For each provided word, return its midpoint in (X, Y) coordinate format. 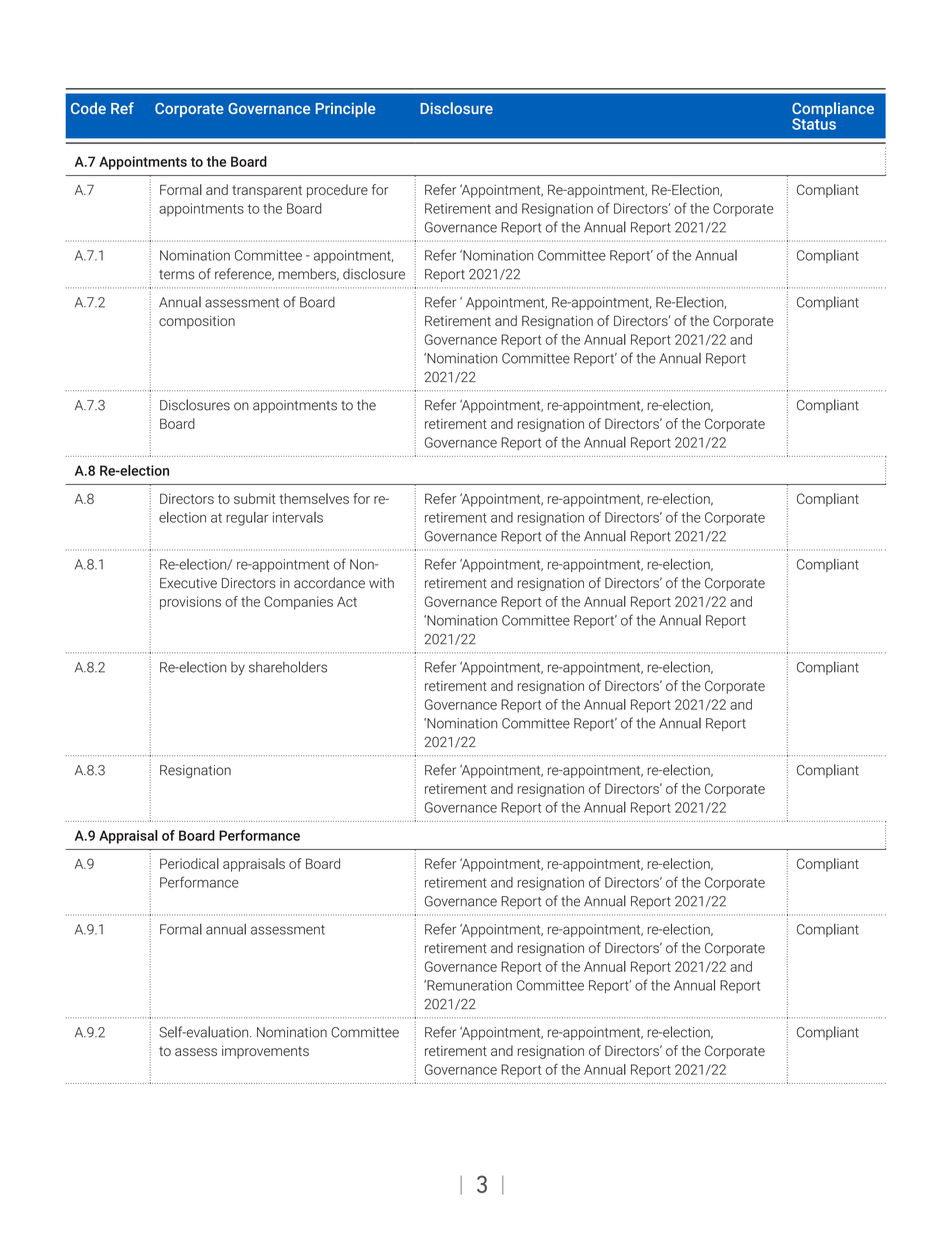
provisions (190, 603)
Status (814, 123)
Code (88, 108)
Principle (345, 109)
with (381, 583)
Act (347, 602)
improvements (265, 1052)
